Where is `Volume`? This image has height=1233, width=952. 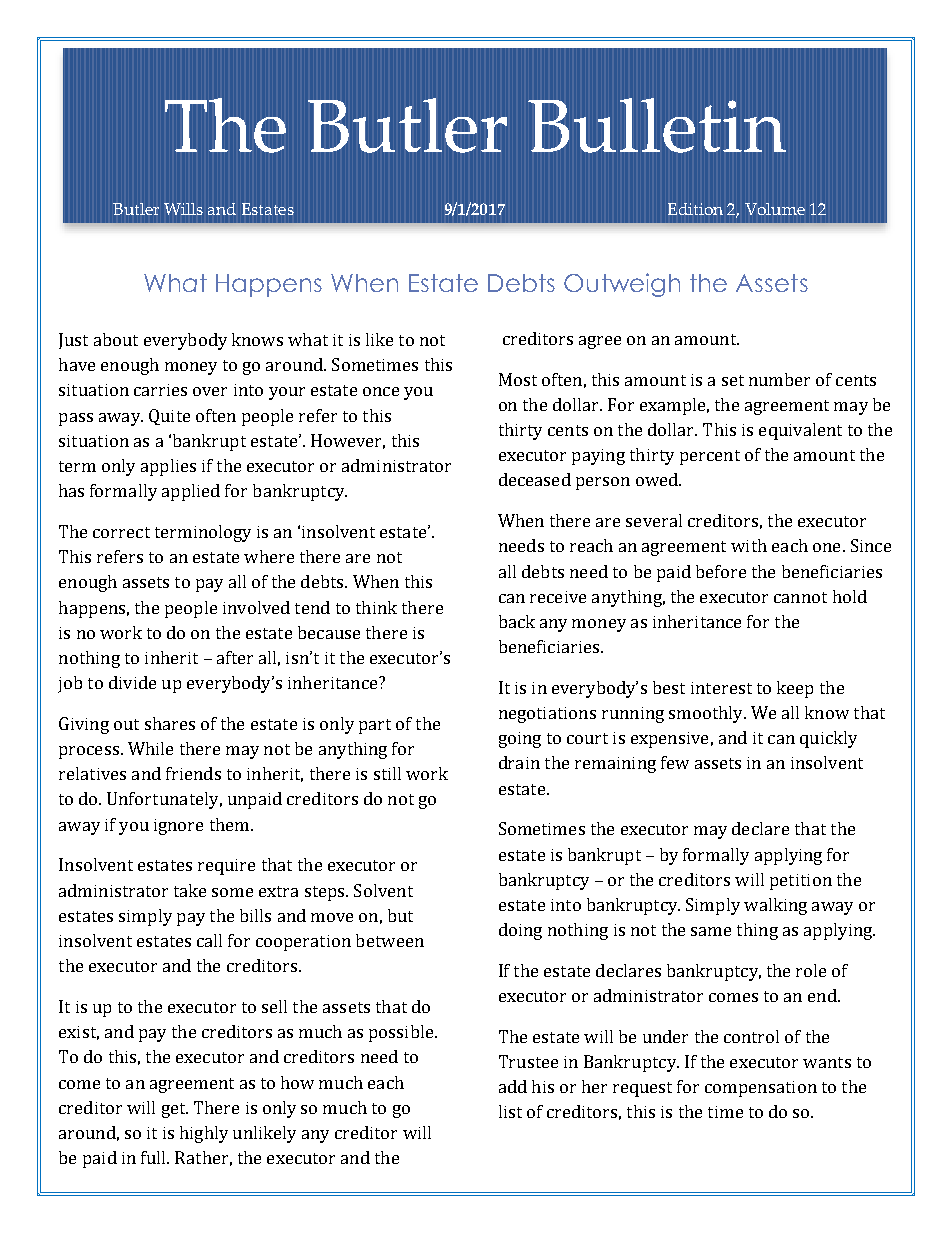
Volume is located at coordinates (775, 209).
